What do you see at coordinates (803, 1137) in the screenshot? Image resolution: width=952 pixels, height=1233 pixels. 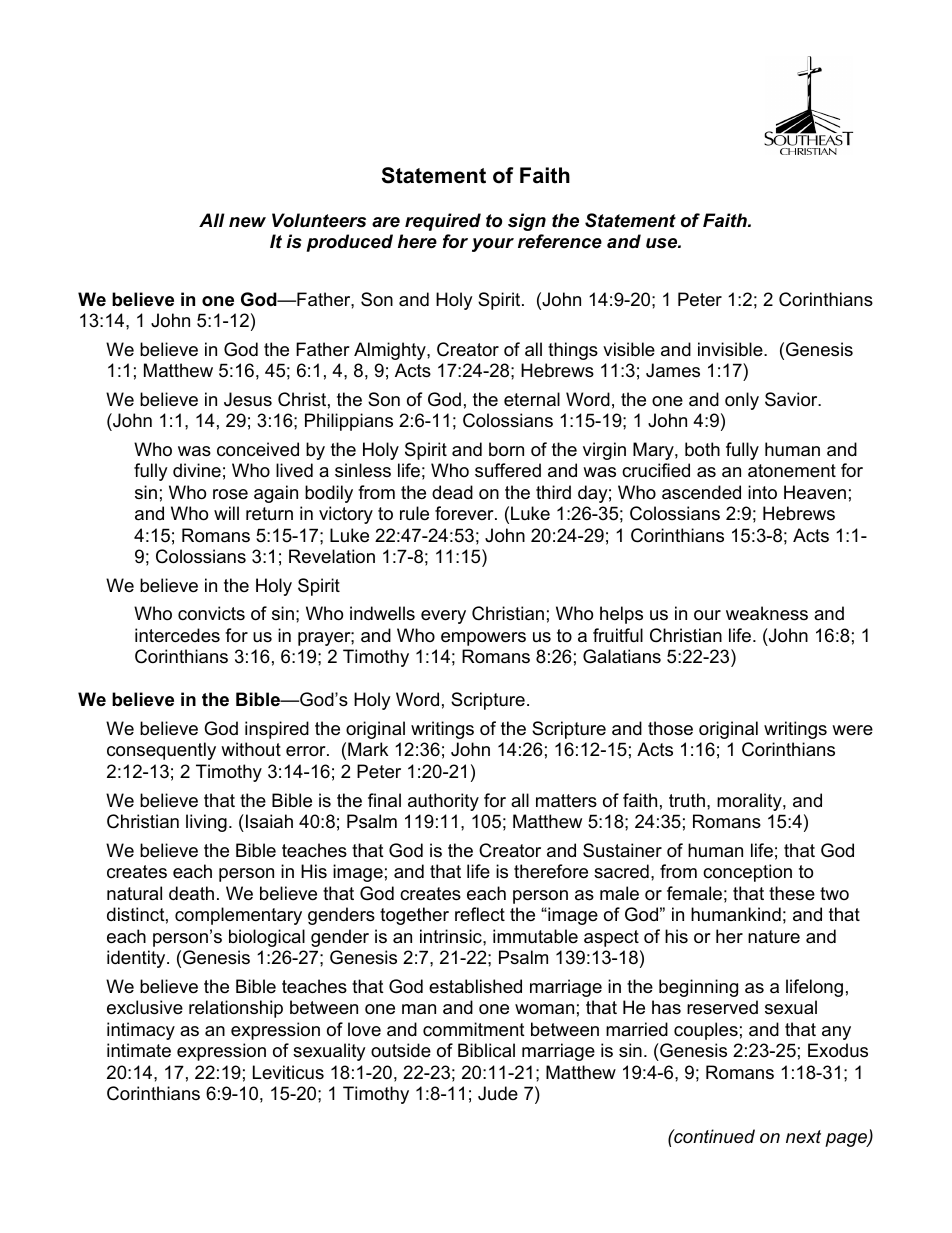 I see `next` at bounding box center [803, 1137].
